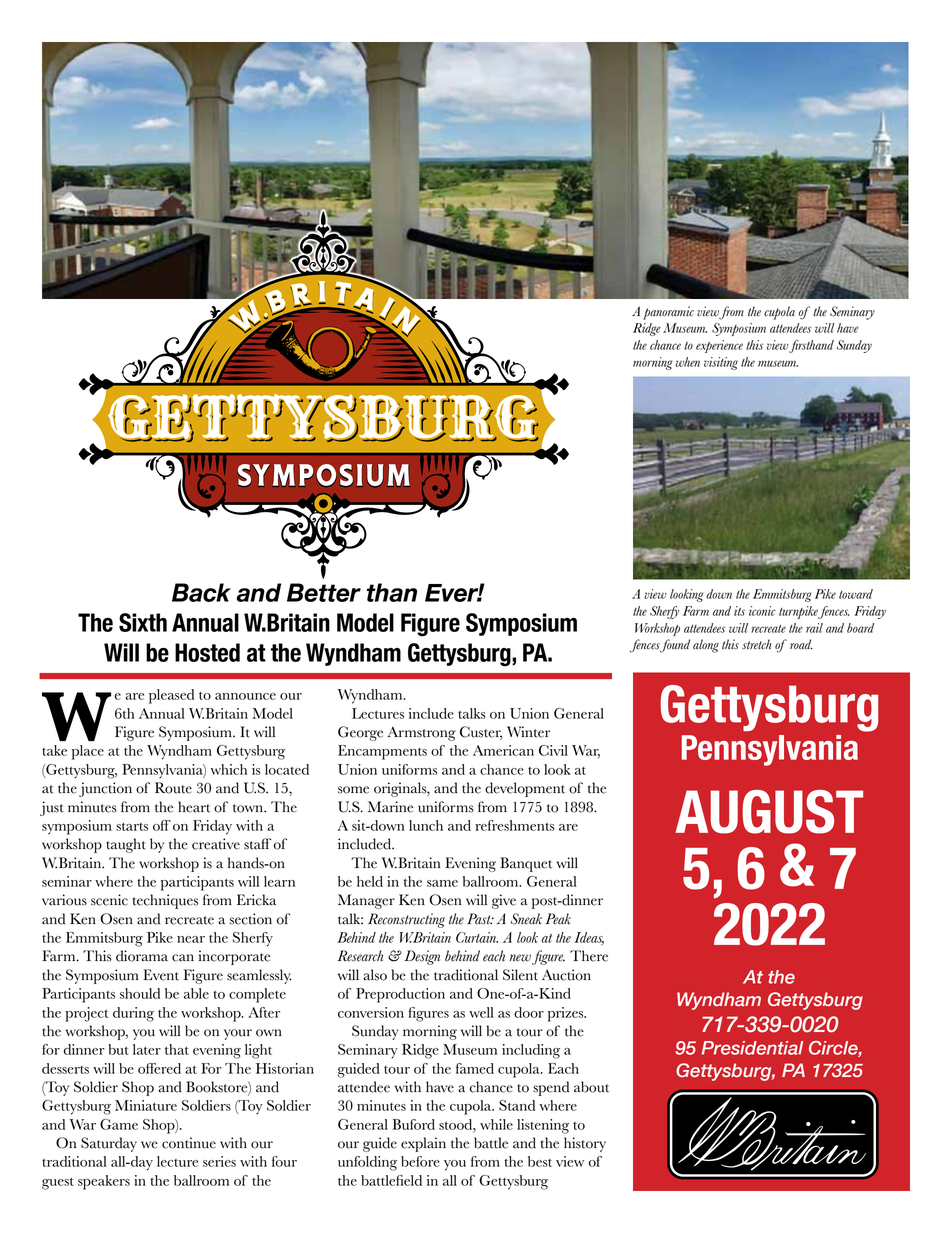 Image resolution: width=952 pixels, height=1233 pixels. I want to click on Saturday, so click(109, 1144).
